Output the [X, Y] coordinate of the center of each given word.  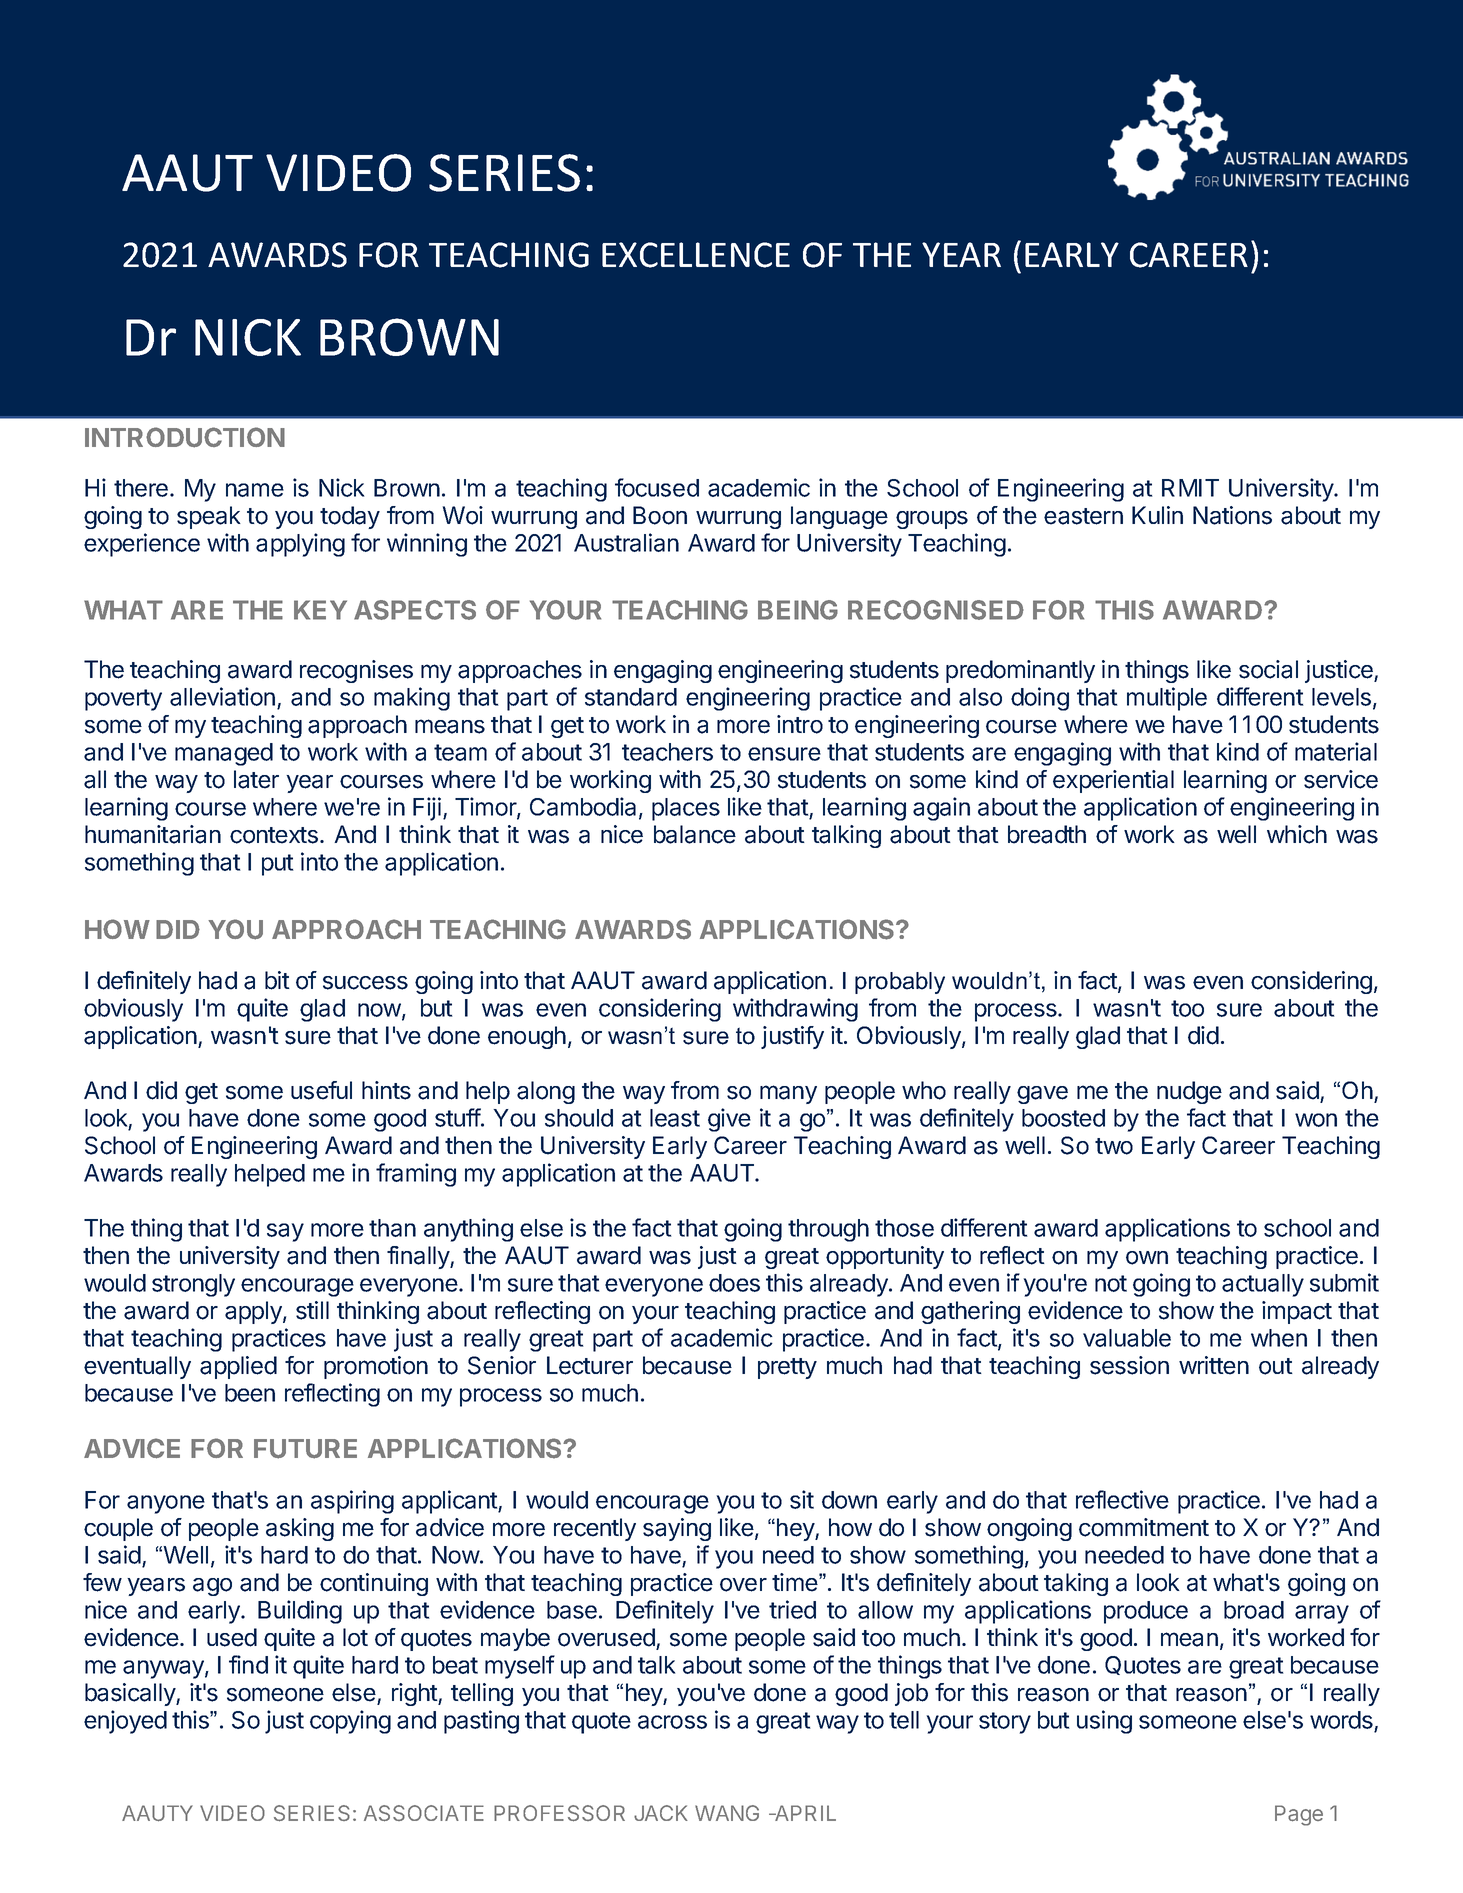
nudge [1189, 1092]
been [250, 1393]
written [1214, 1365]
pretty [787, 1368]
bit [277, 980]
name [255, 490]
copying [350, 1722]
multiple [1167, 699]
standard [631, 697]
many [788, 1094]
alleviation [222, 696]
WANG [727, 1813]
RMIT [1190, 488]
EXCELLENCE [696, 255]
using [1104, 1722]
